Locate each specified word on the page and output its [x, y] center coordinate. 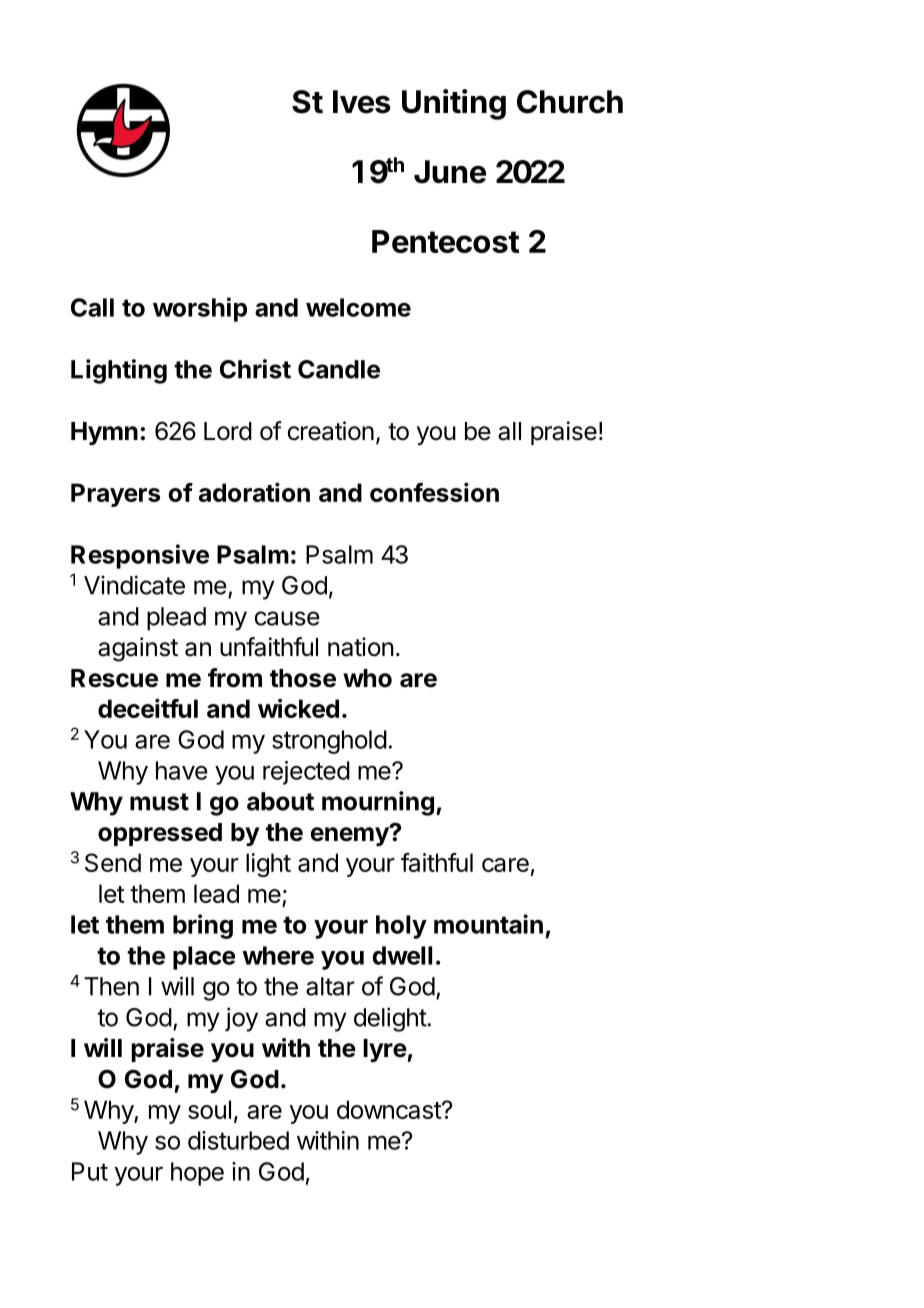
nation [361, 647]
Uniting [454, 104]
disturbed [238, 1140]
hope [197, 1174]
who [367, 678]
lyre [385, 1050]
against [138, 649]
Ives [362, 102]
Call [92, 307]
